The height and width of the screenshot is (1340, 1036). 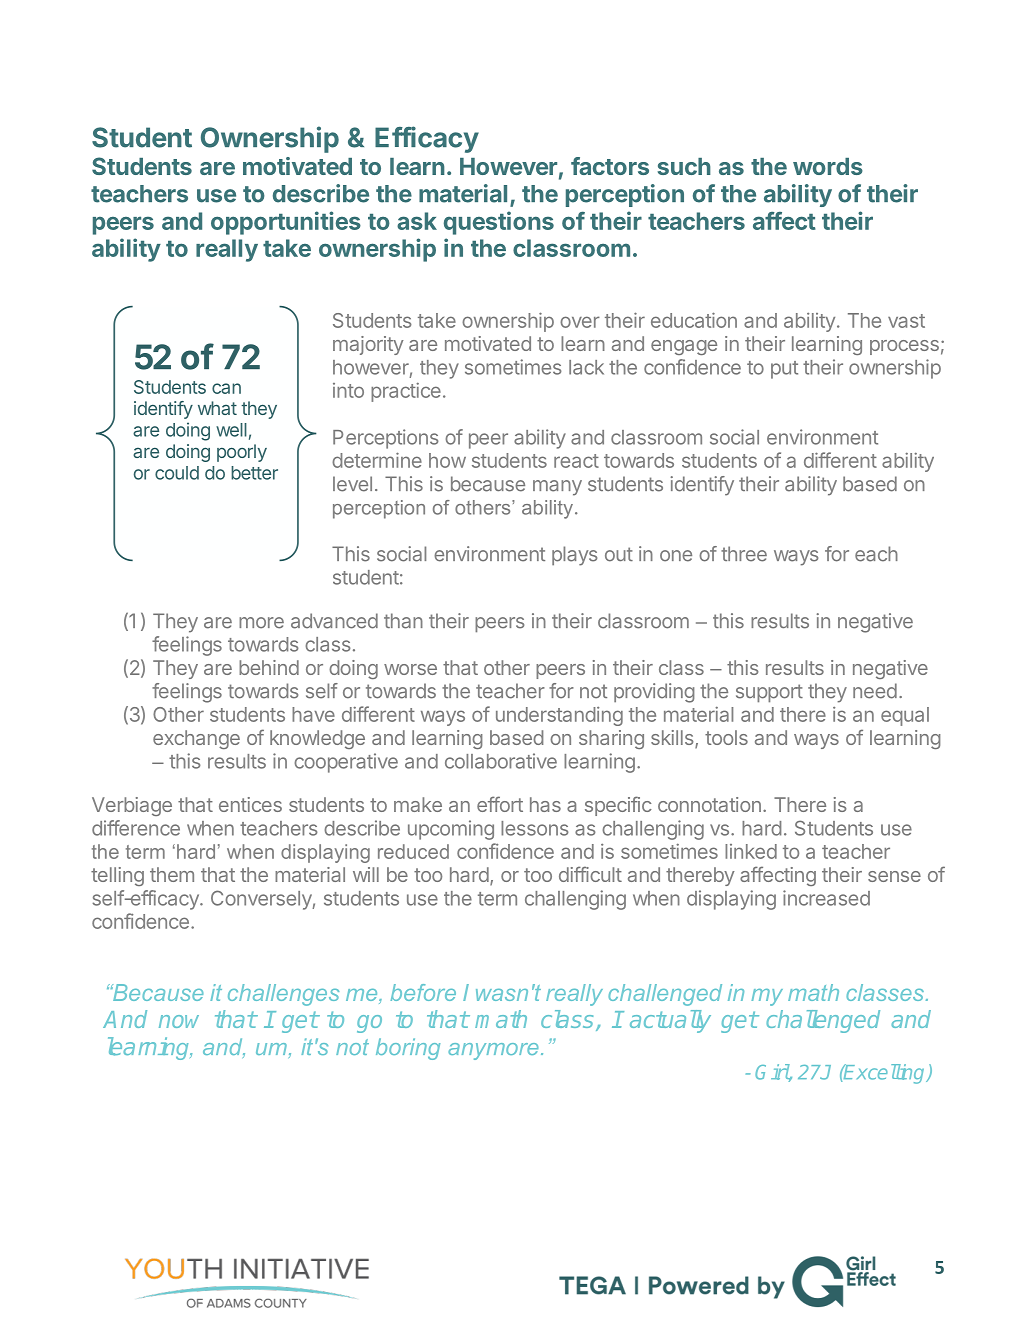 What do you see at coordinates (286, 223) in the screenshot?
I see `opportunities` at bounding box center [286, 223].
